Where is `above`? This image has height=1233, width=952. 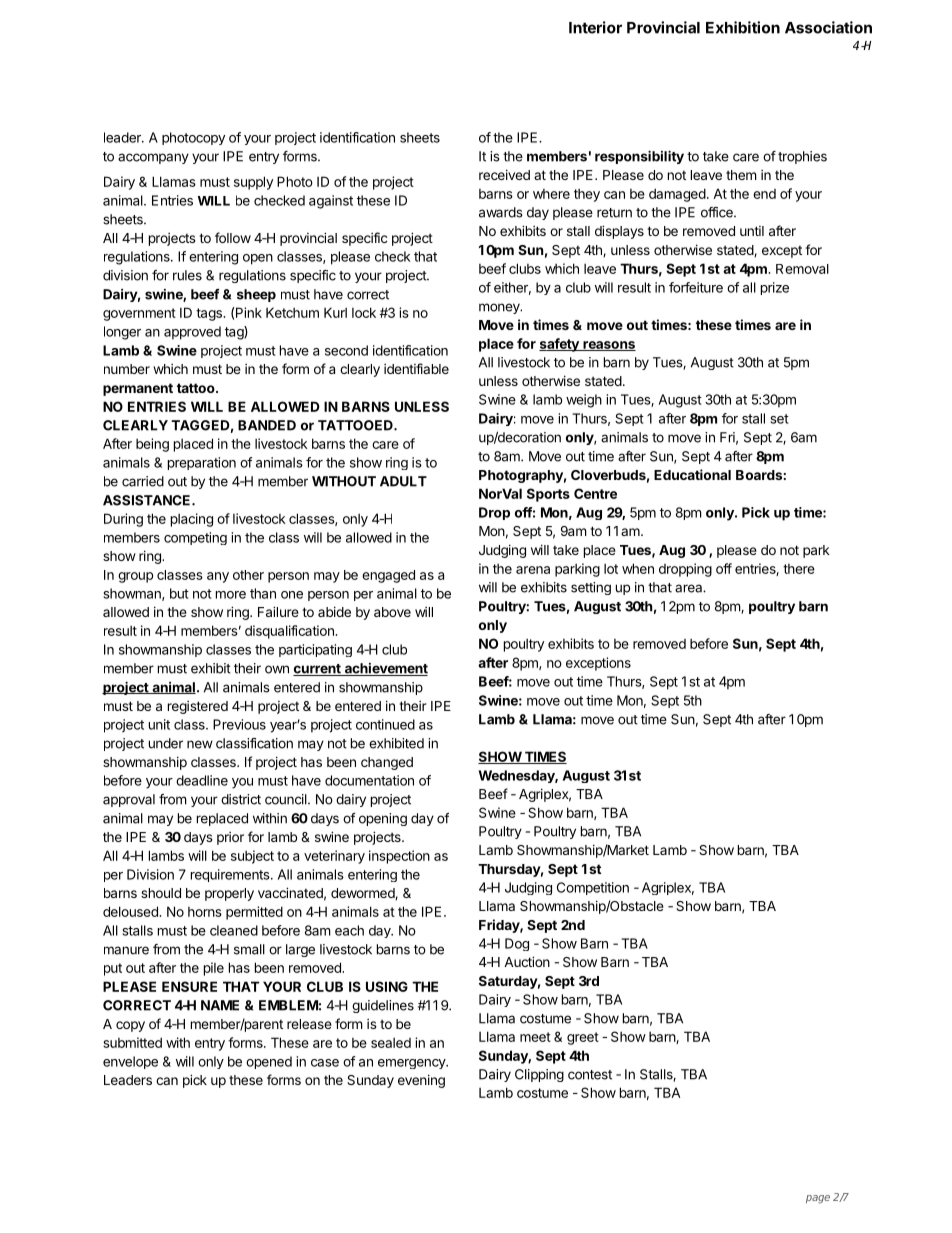
above is located at coordinates (392, 612).
